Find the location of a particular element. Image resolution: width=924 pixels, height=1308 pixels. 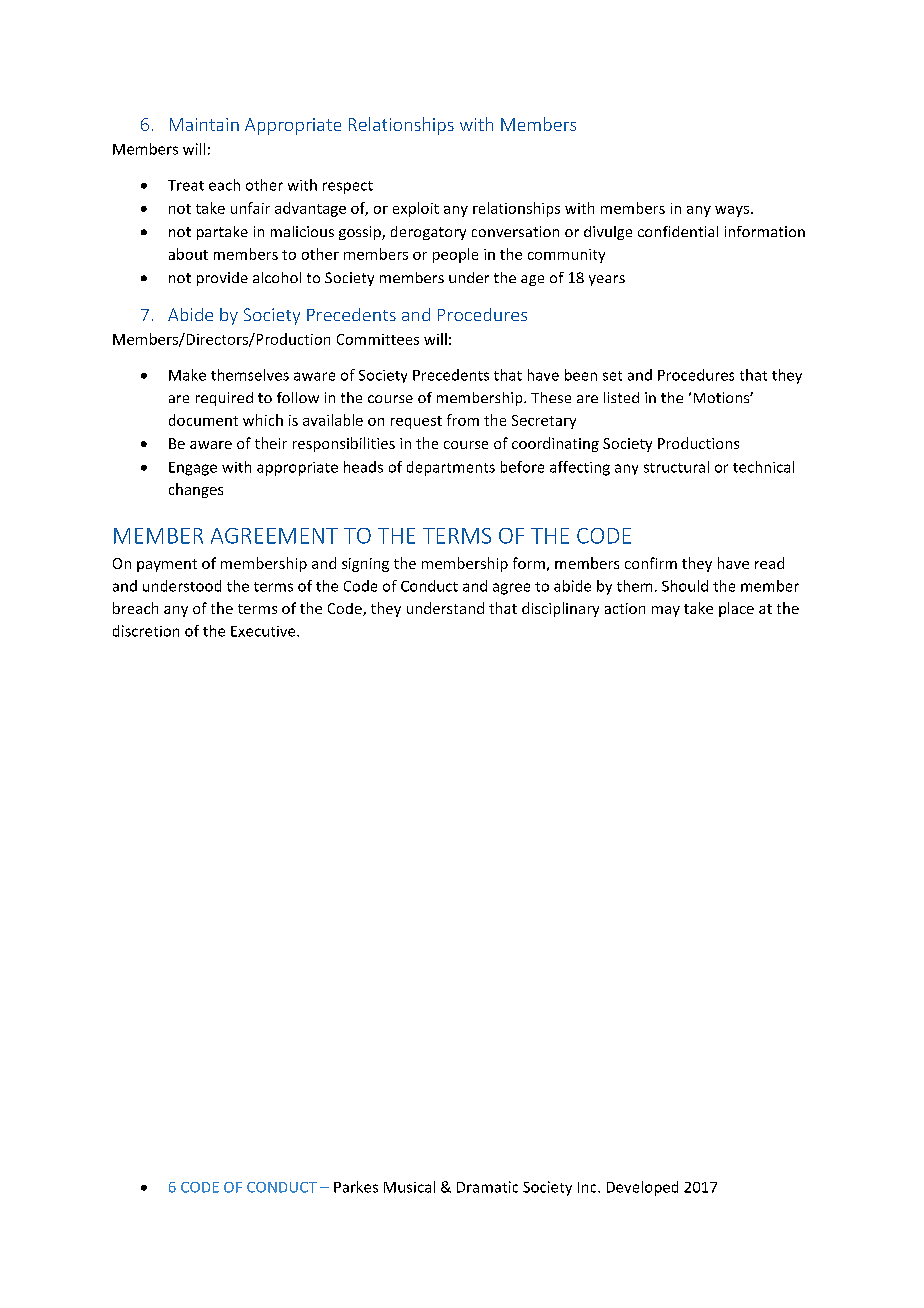

disciplinary is located at coordinates (560, 609).
